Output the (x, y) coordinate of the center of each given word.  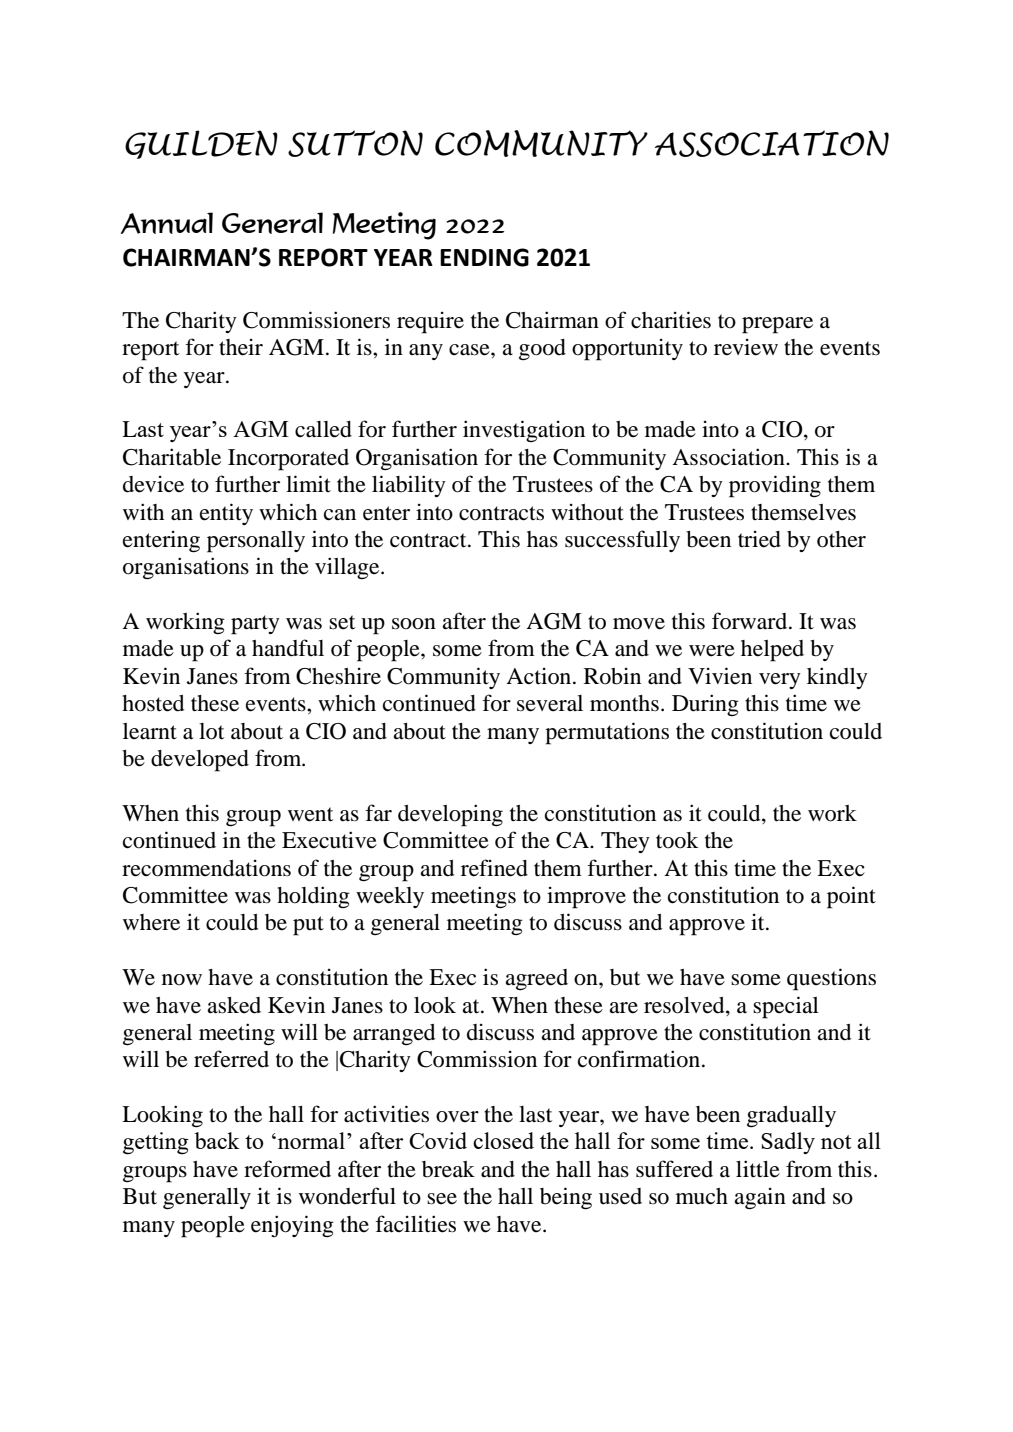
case (470, 350)
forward (751, 621)
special (786, 1007)
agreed (536, 980)
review (746, 347)
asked (234, 1005)
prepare (777, 325)
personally (256, 542)
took (677, 840)
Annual (166, 223)
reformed (287, 1169)
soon (414, 624)
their (241, 347)
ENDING (484, 257)
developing (450, 815)
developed (200, 761)
